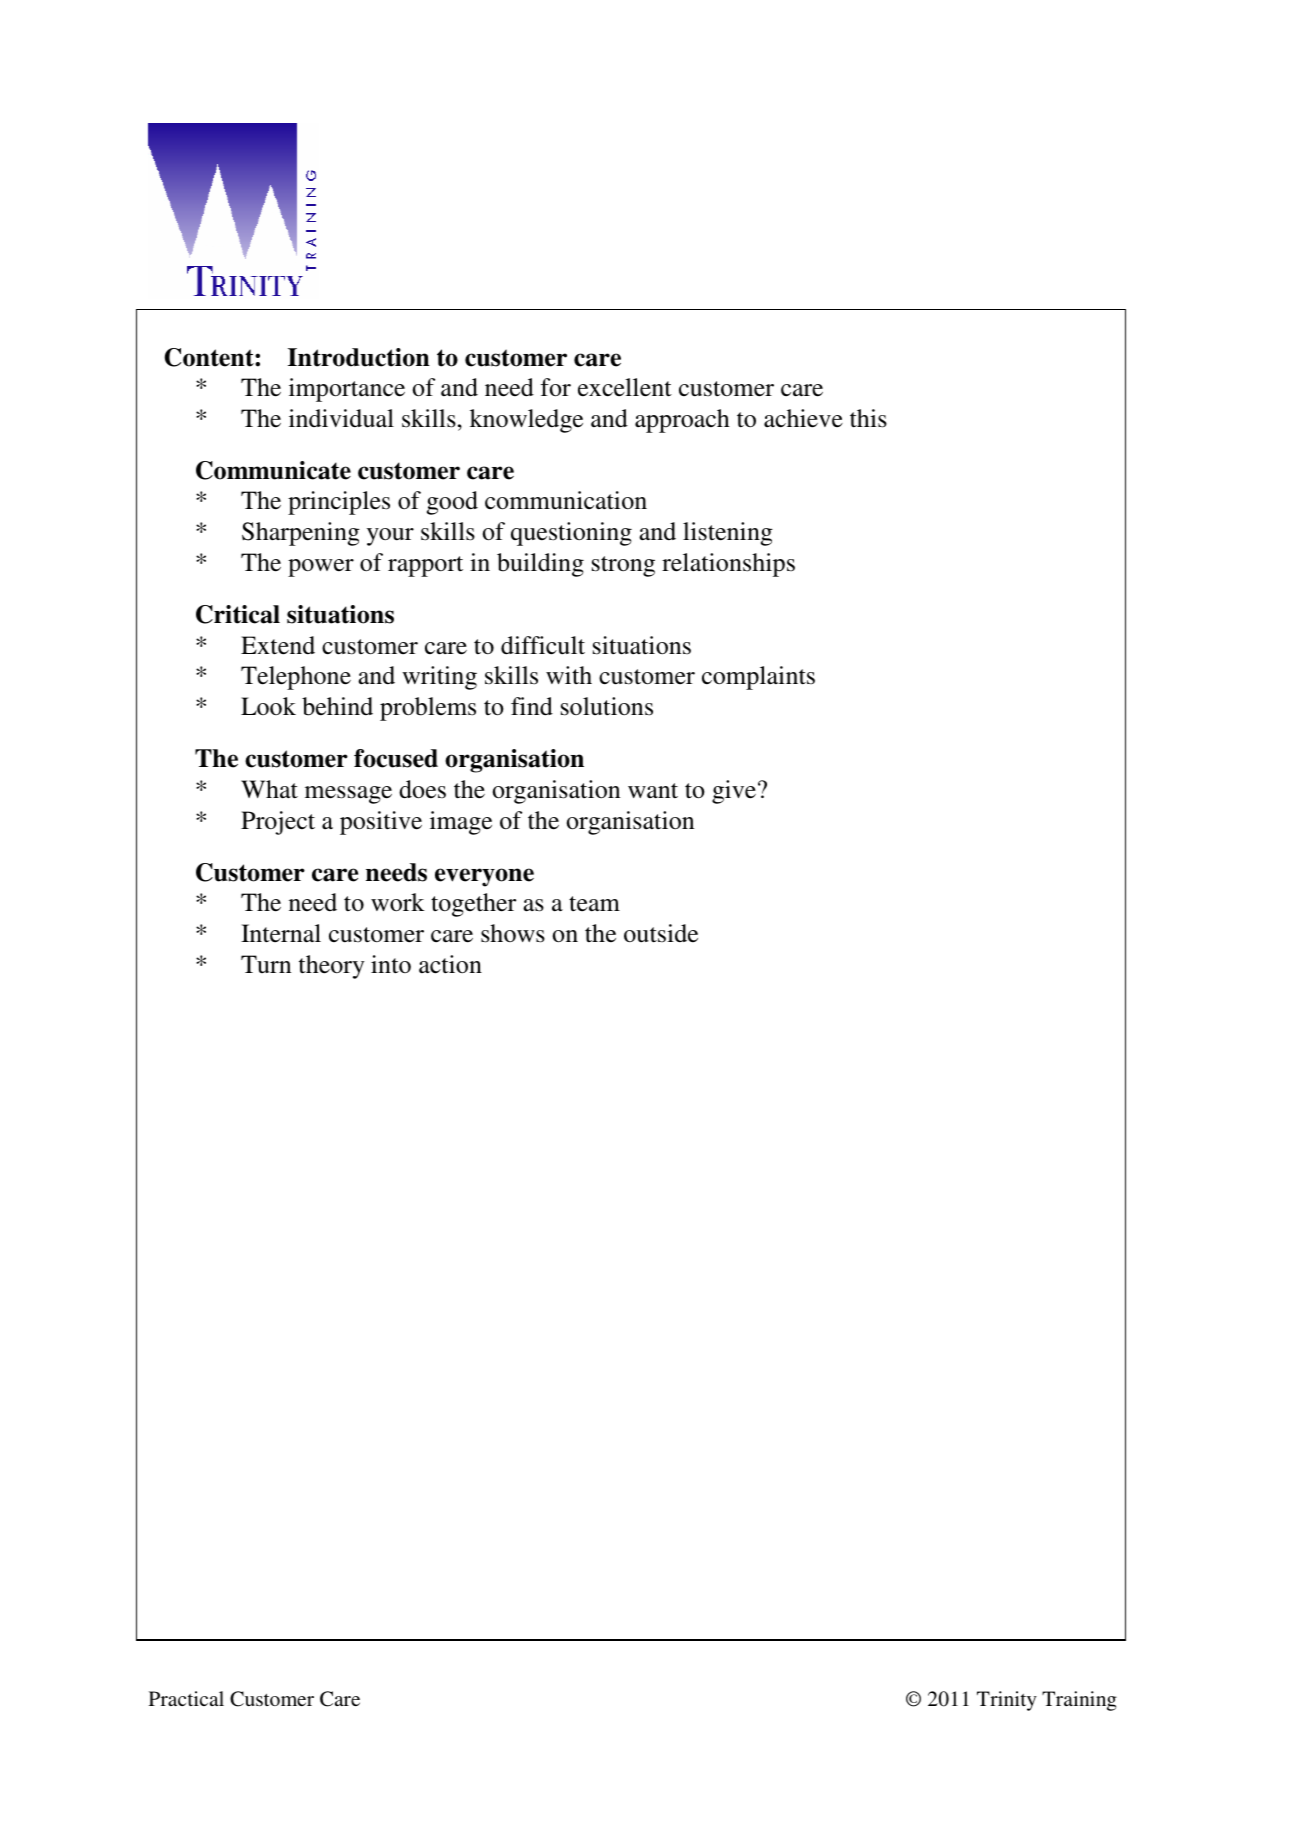 This image has height=1835, width=1297. I want to click on excellent, so click(625, 387).
